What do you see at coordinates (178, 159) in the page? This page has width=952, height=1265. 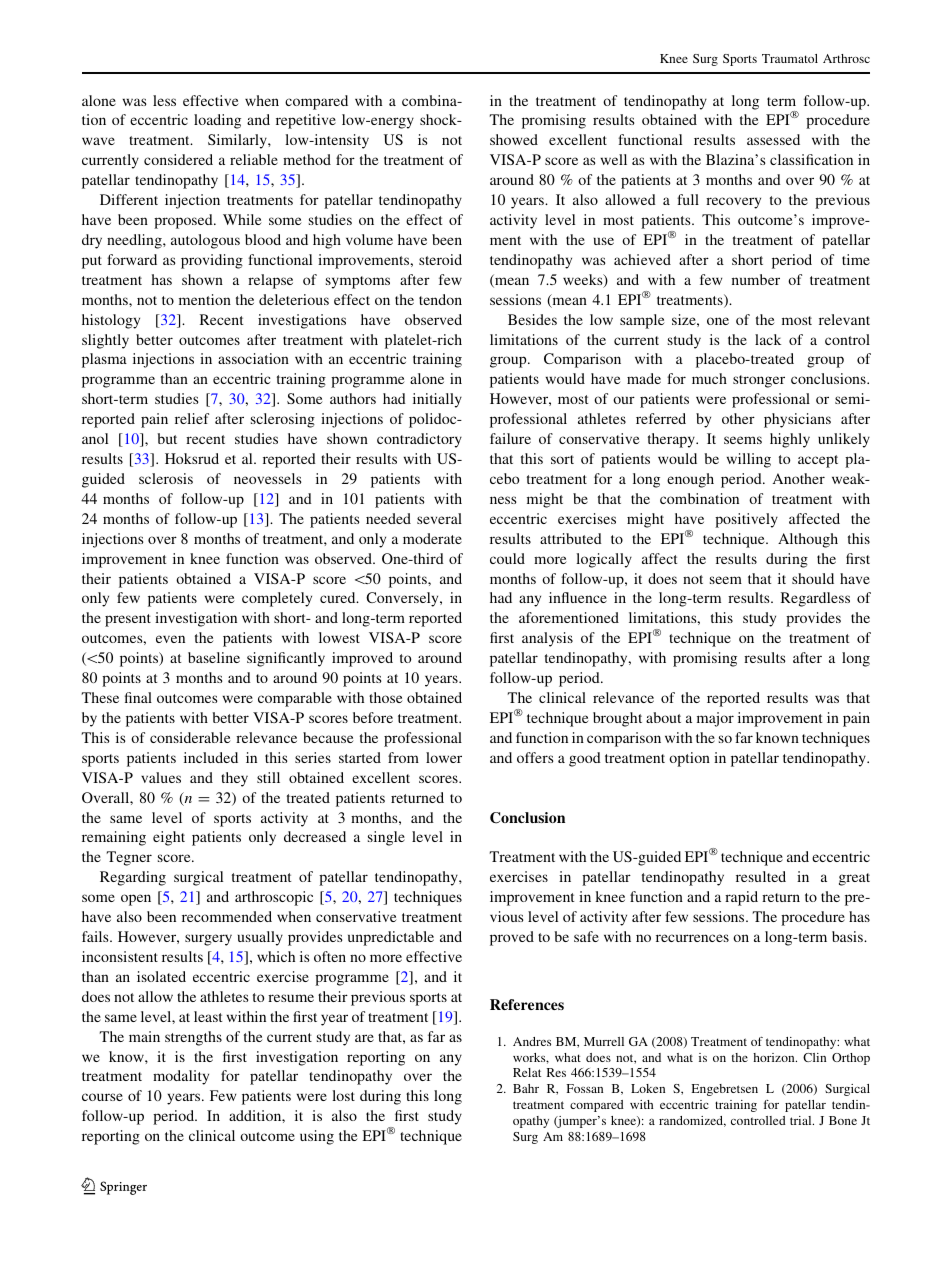 I see `considered` at bounding box center [178, 159].
